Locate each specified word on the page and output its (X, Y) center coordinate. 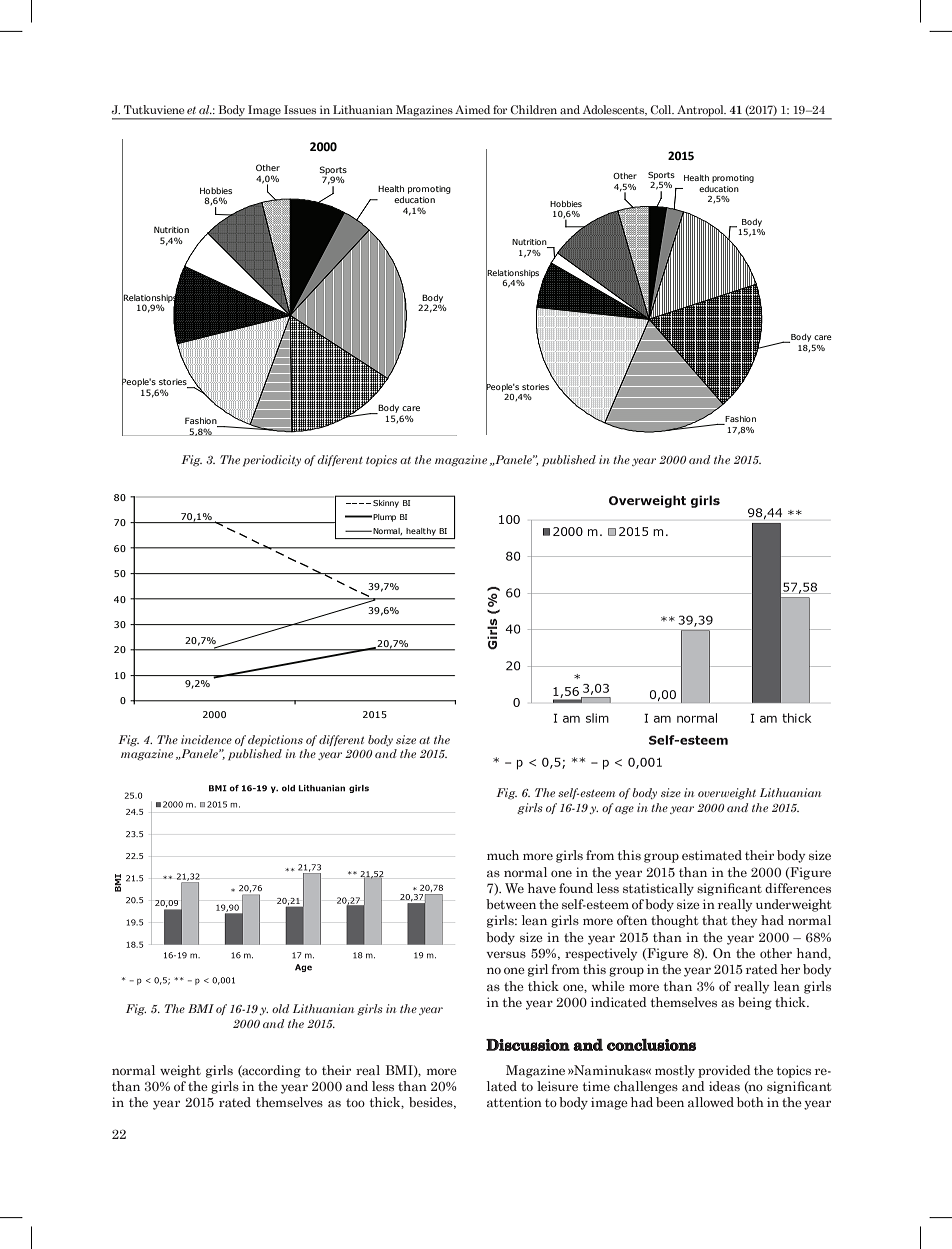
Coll (662, 109)
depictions (275, 741)
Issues (300, 109)
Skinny (386, 504)
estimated (712, 855)
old (280, 1008)
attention (514, 1102)
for (500, 109)
